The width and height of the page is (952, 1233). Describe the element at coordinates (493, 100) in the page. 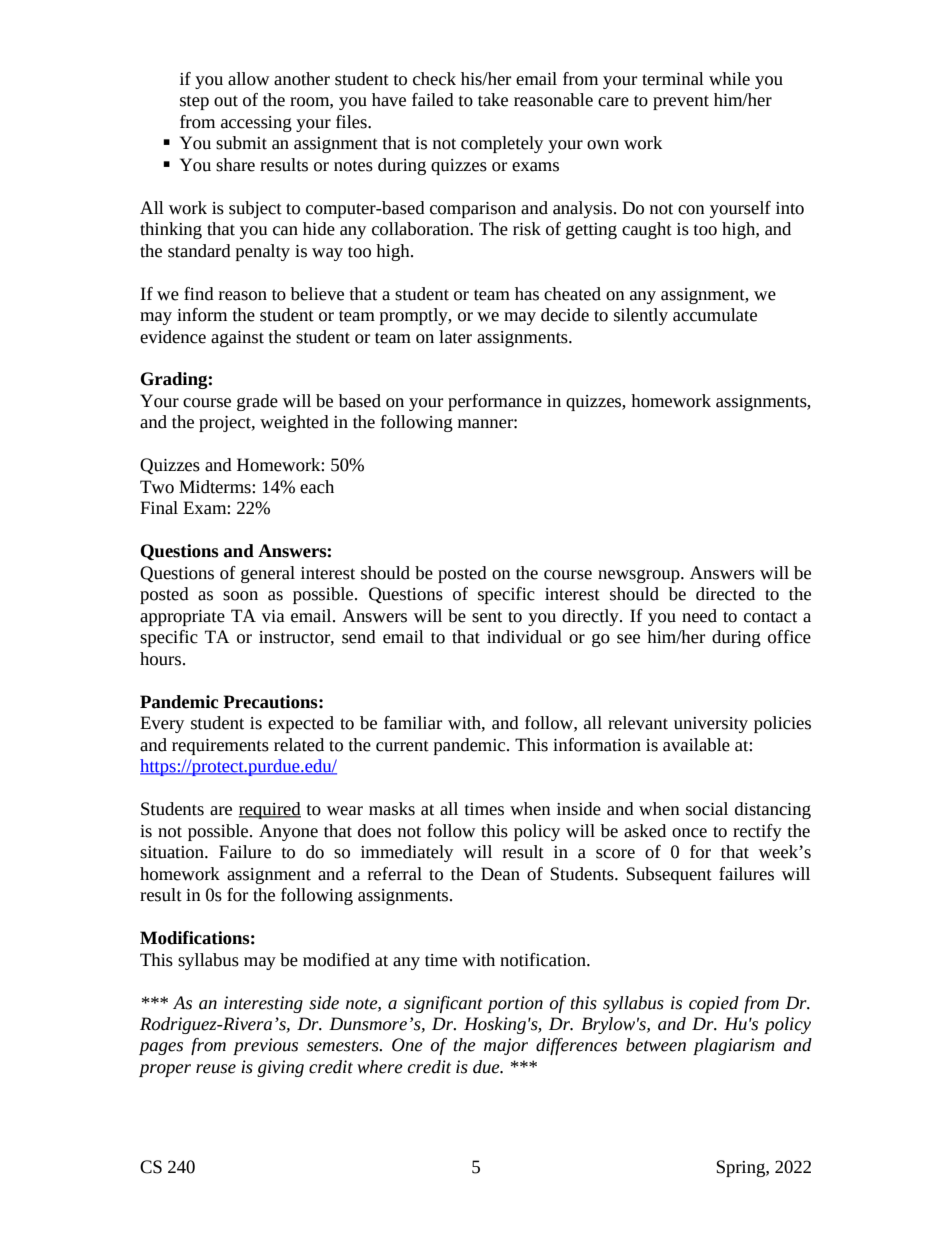

I see `take` at that location.
